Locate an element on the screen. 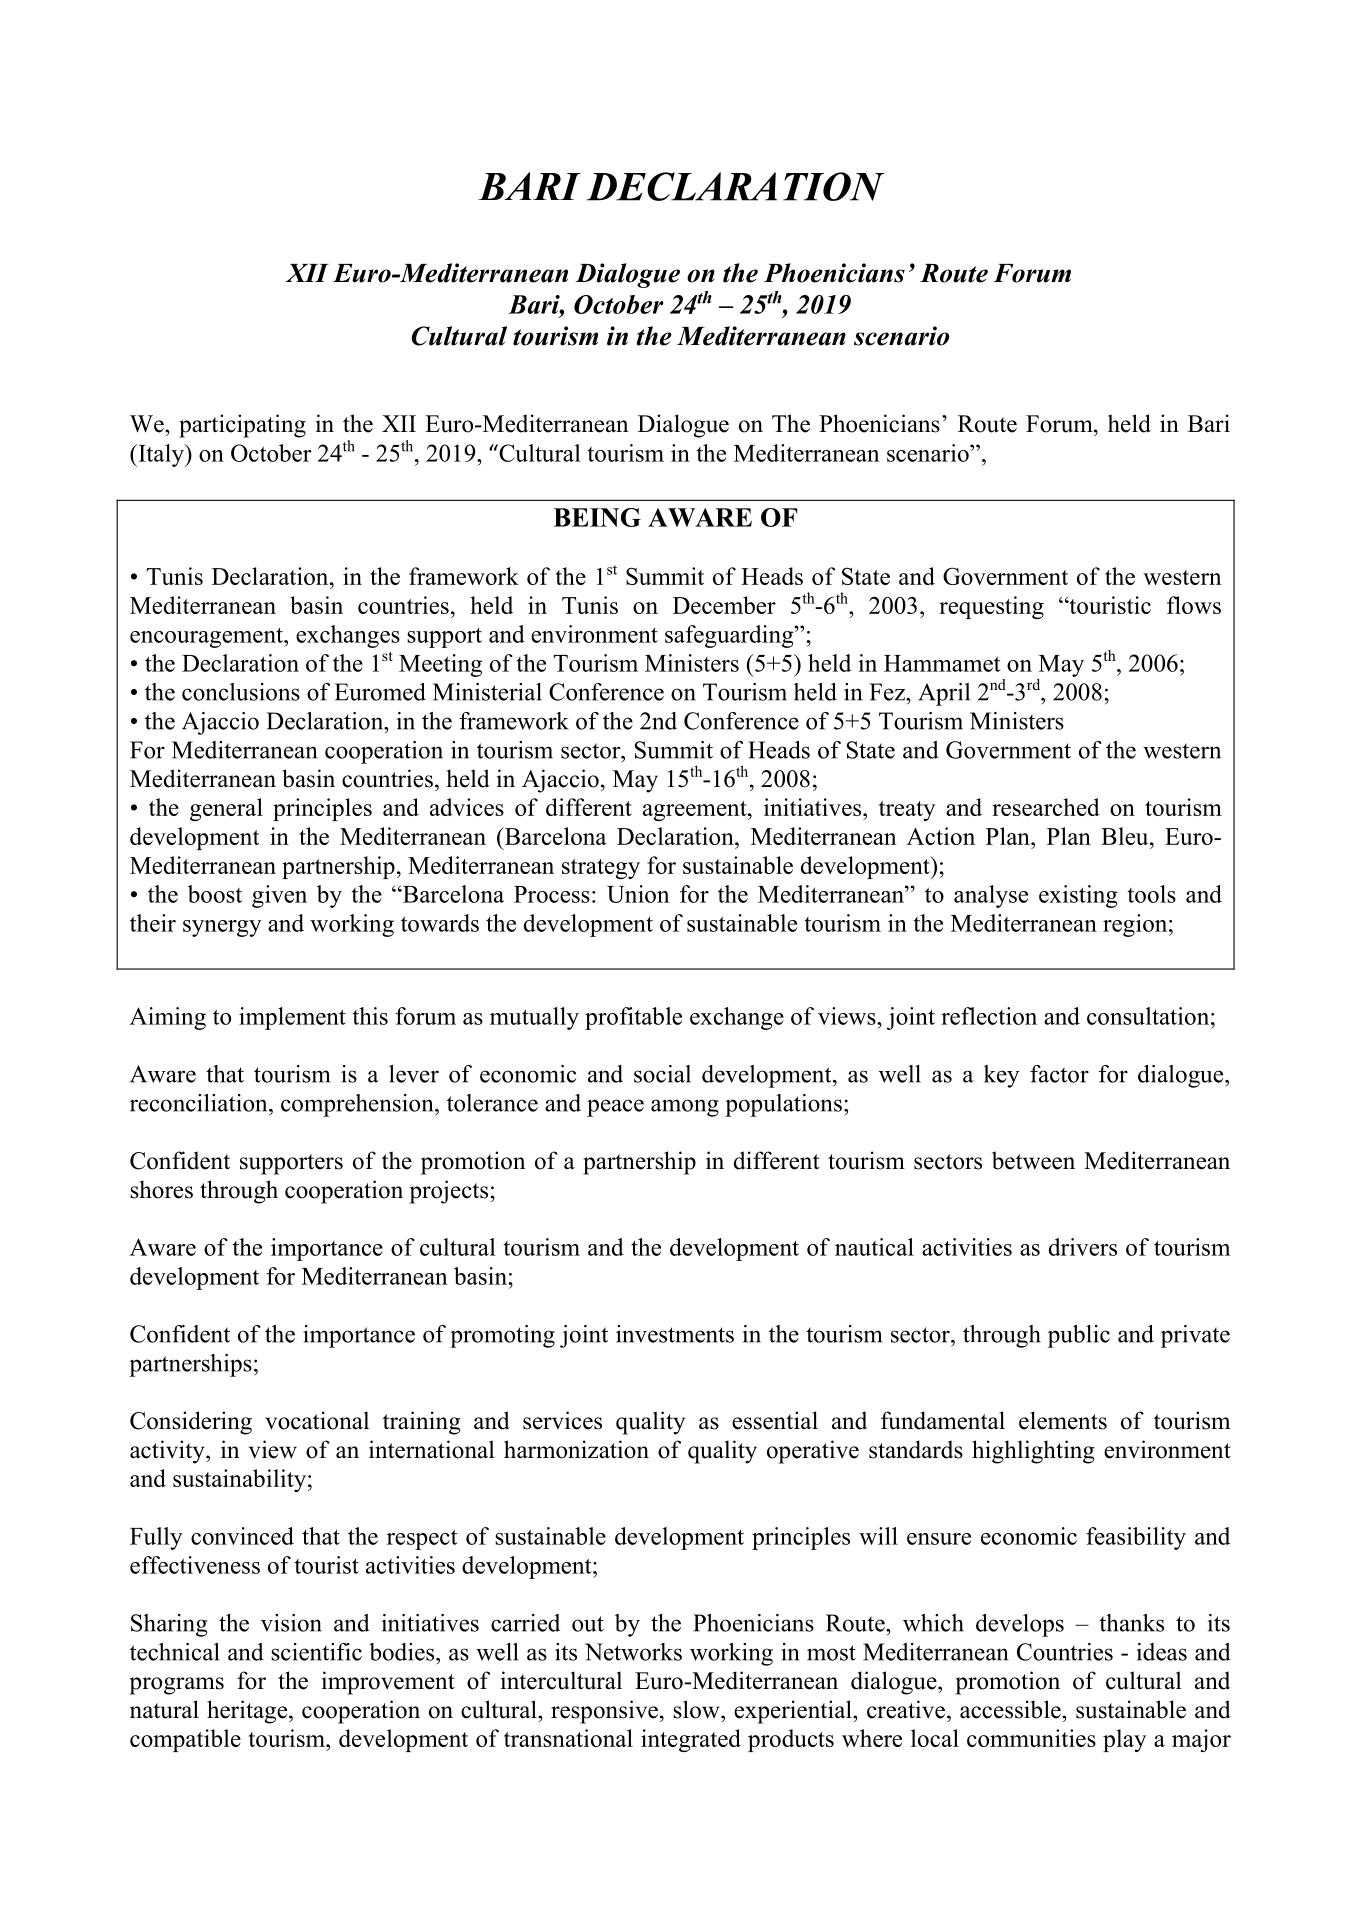 This screenshot has height=1923, width=1360. accessible is located at coordinates (1011, 1709).
